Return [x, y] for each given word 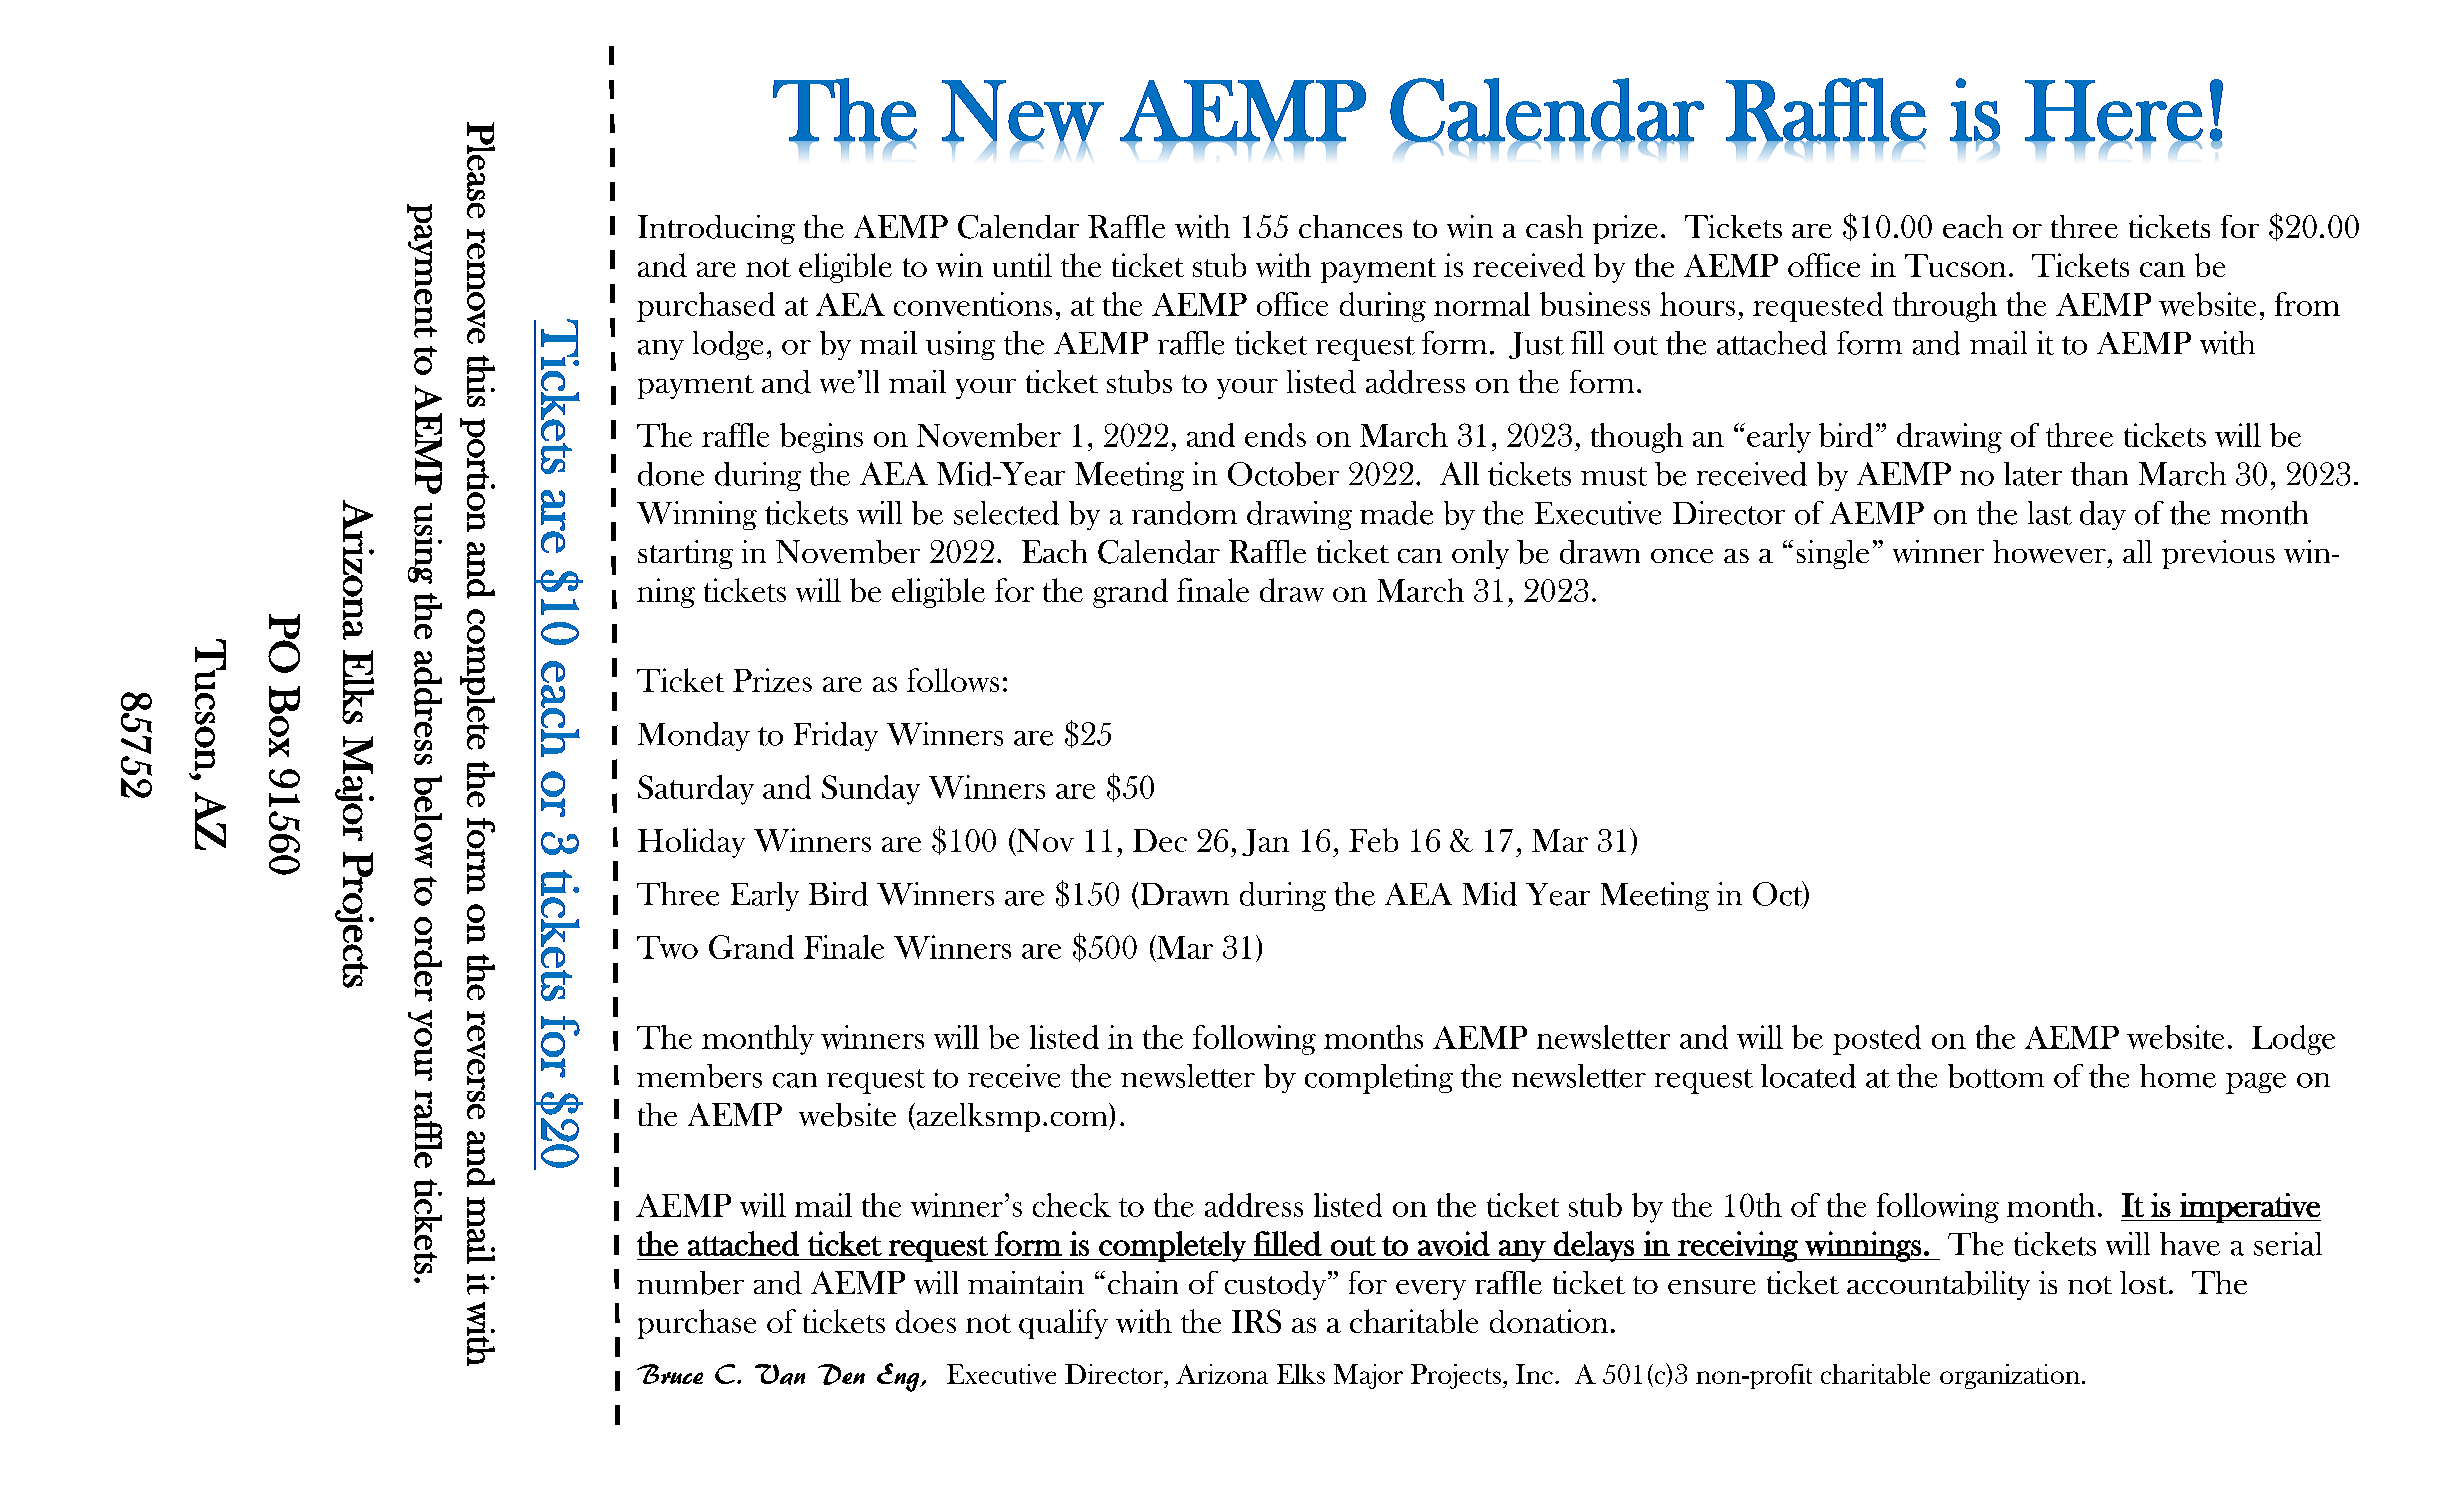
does [926, 1321]
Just [1536, 345]
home [2178, 1076]
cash [1554, 226]
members [699, 1076]
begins [821, 438]
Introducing [716, 229]
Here [2114, 111]
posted [1877, 1040]
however [2049, 551]
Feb [1373, 840]
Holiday [691, 843]
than [2099, 474]
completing [1379, 1079]
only [1480, 554]
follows [953, 680]
